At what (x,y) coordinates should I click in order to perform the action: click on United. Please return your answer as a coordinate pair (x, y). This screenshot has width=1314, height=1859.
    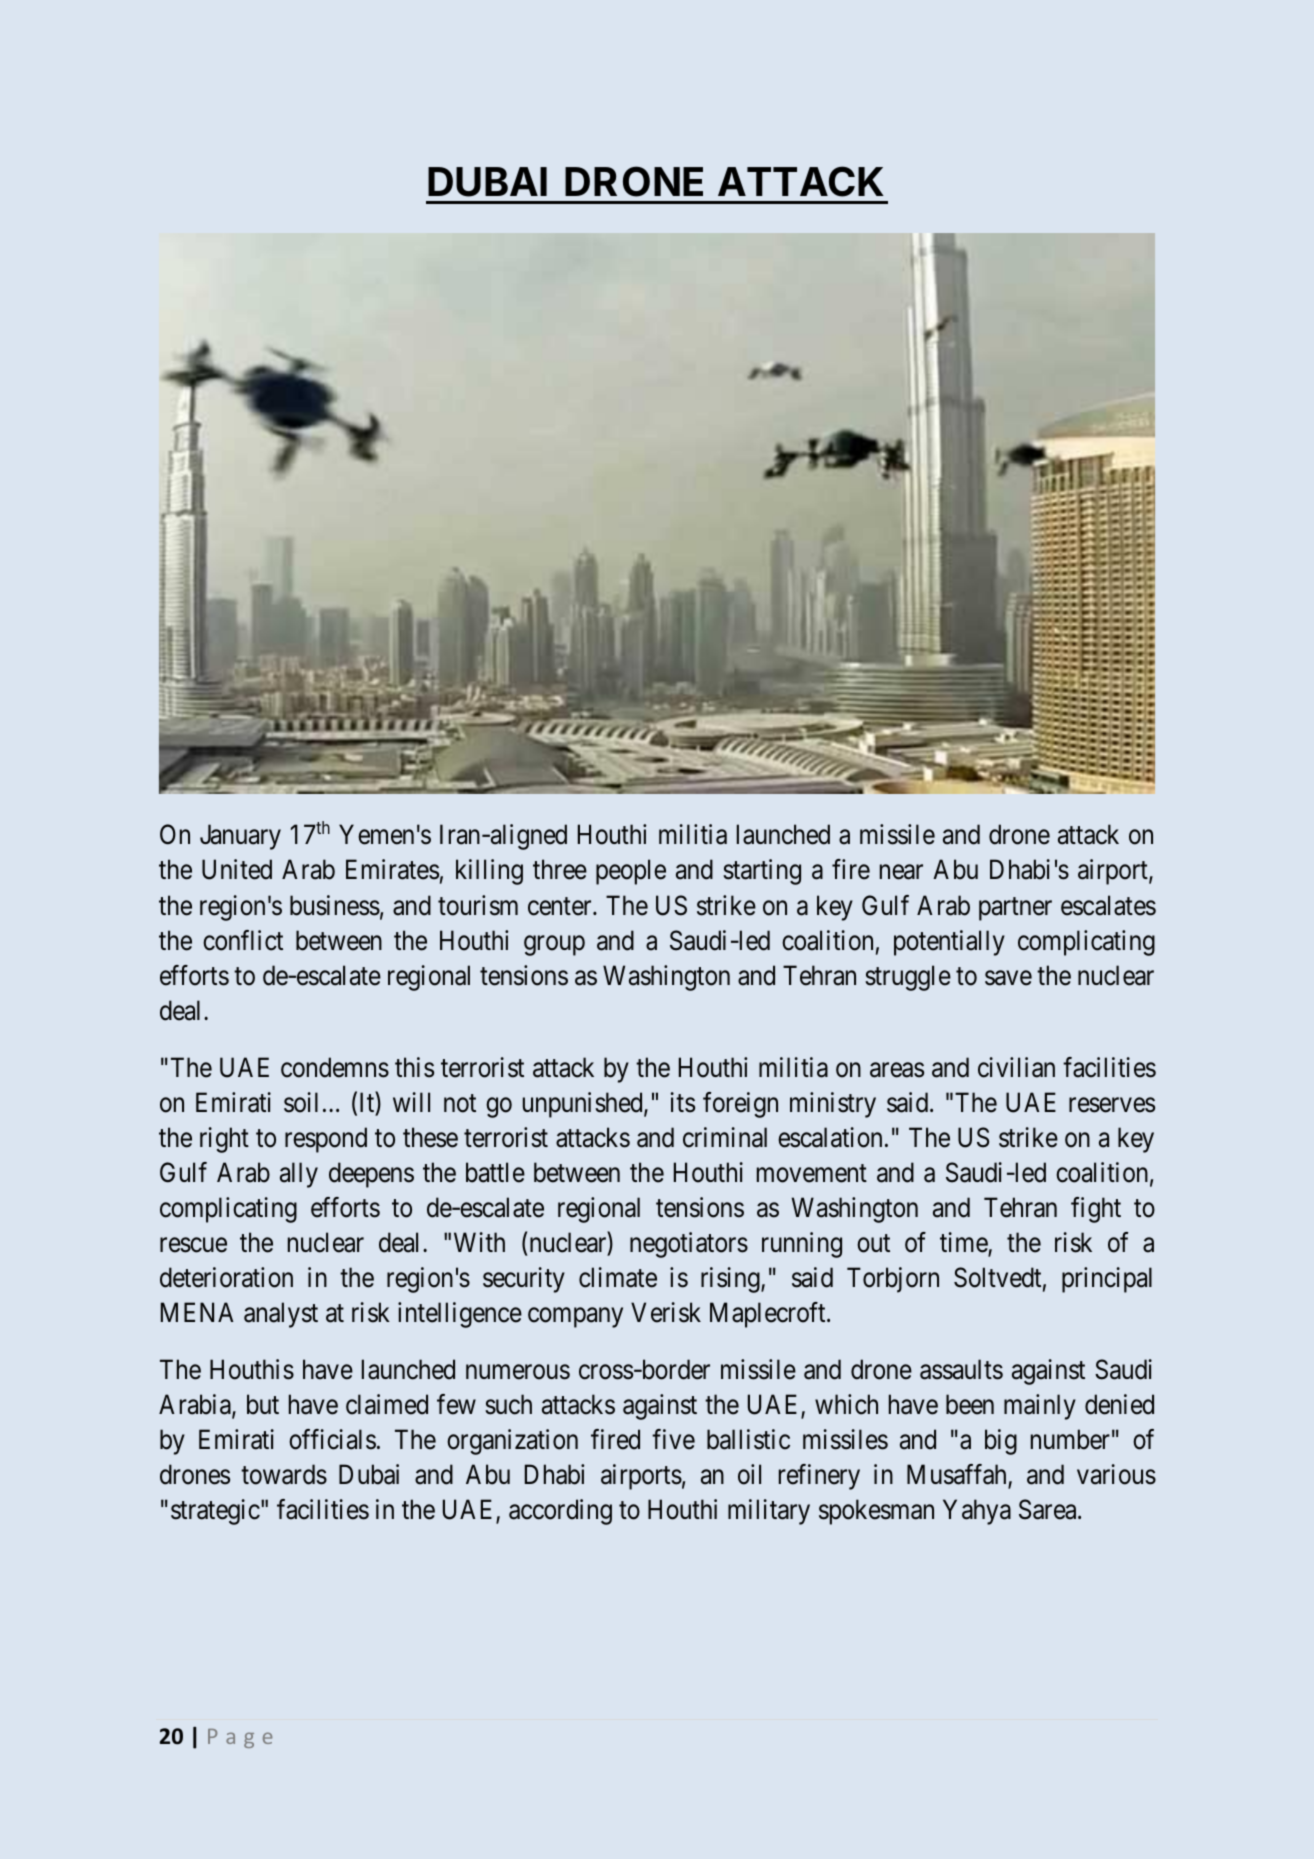
    Looking at the image, I should click on (237, 869).
